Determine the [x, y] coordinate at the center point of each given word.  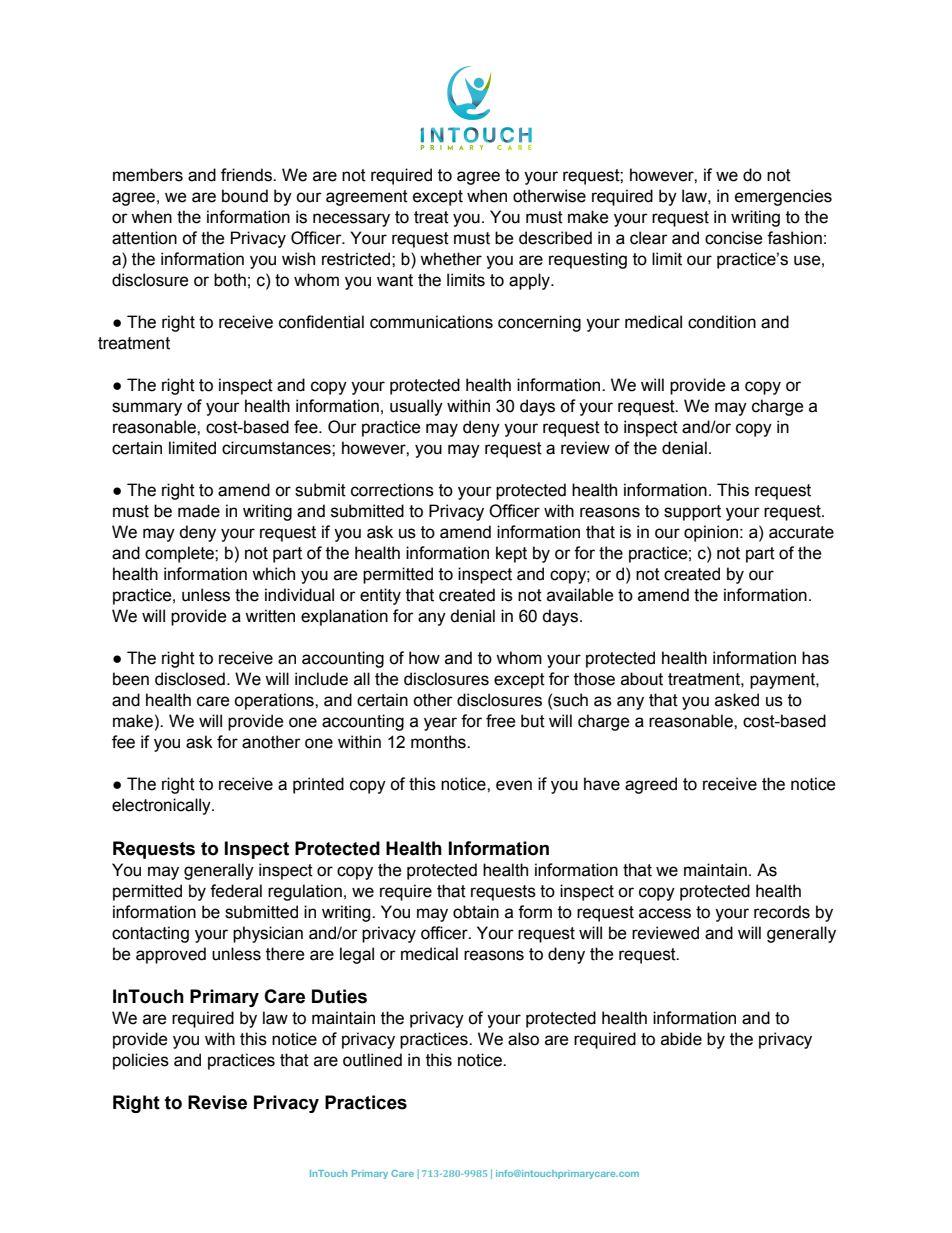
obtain [476, 912]
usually [416, 407]
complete [180, 554]
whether [451, 259]
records [782, 912]
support [692, 513]
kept [511, 554]
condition [722, 322]
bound [245, 196]
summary [147, 409]
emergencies [783, 197]
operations [275, 701]
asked [737, 700]
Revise [217, 1102]
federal [236, 891]
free [501, 721]
